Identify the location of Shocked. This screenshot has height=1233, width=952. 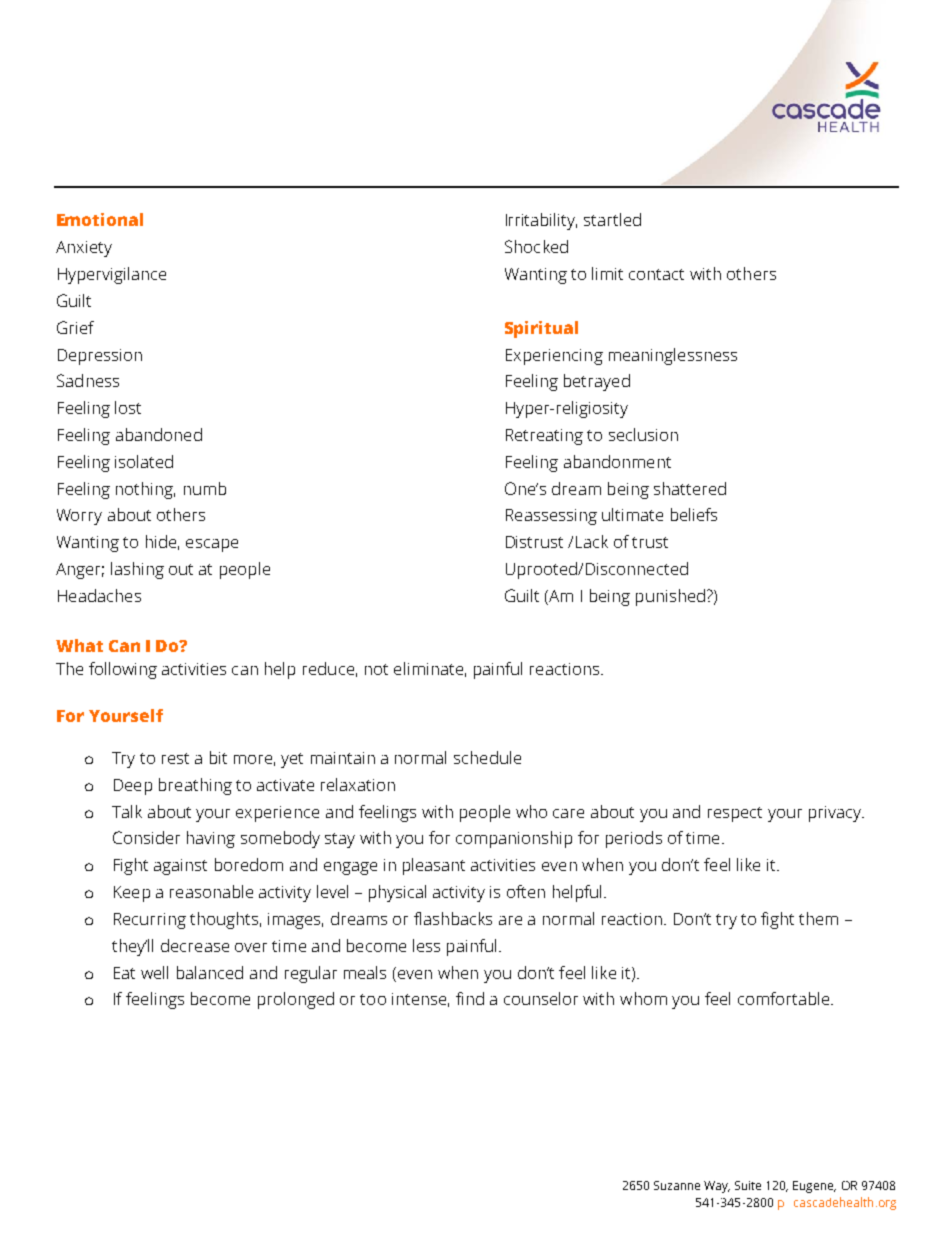
(536, 246).
